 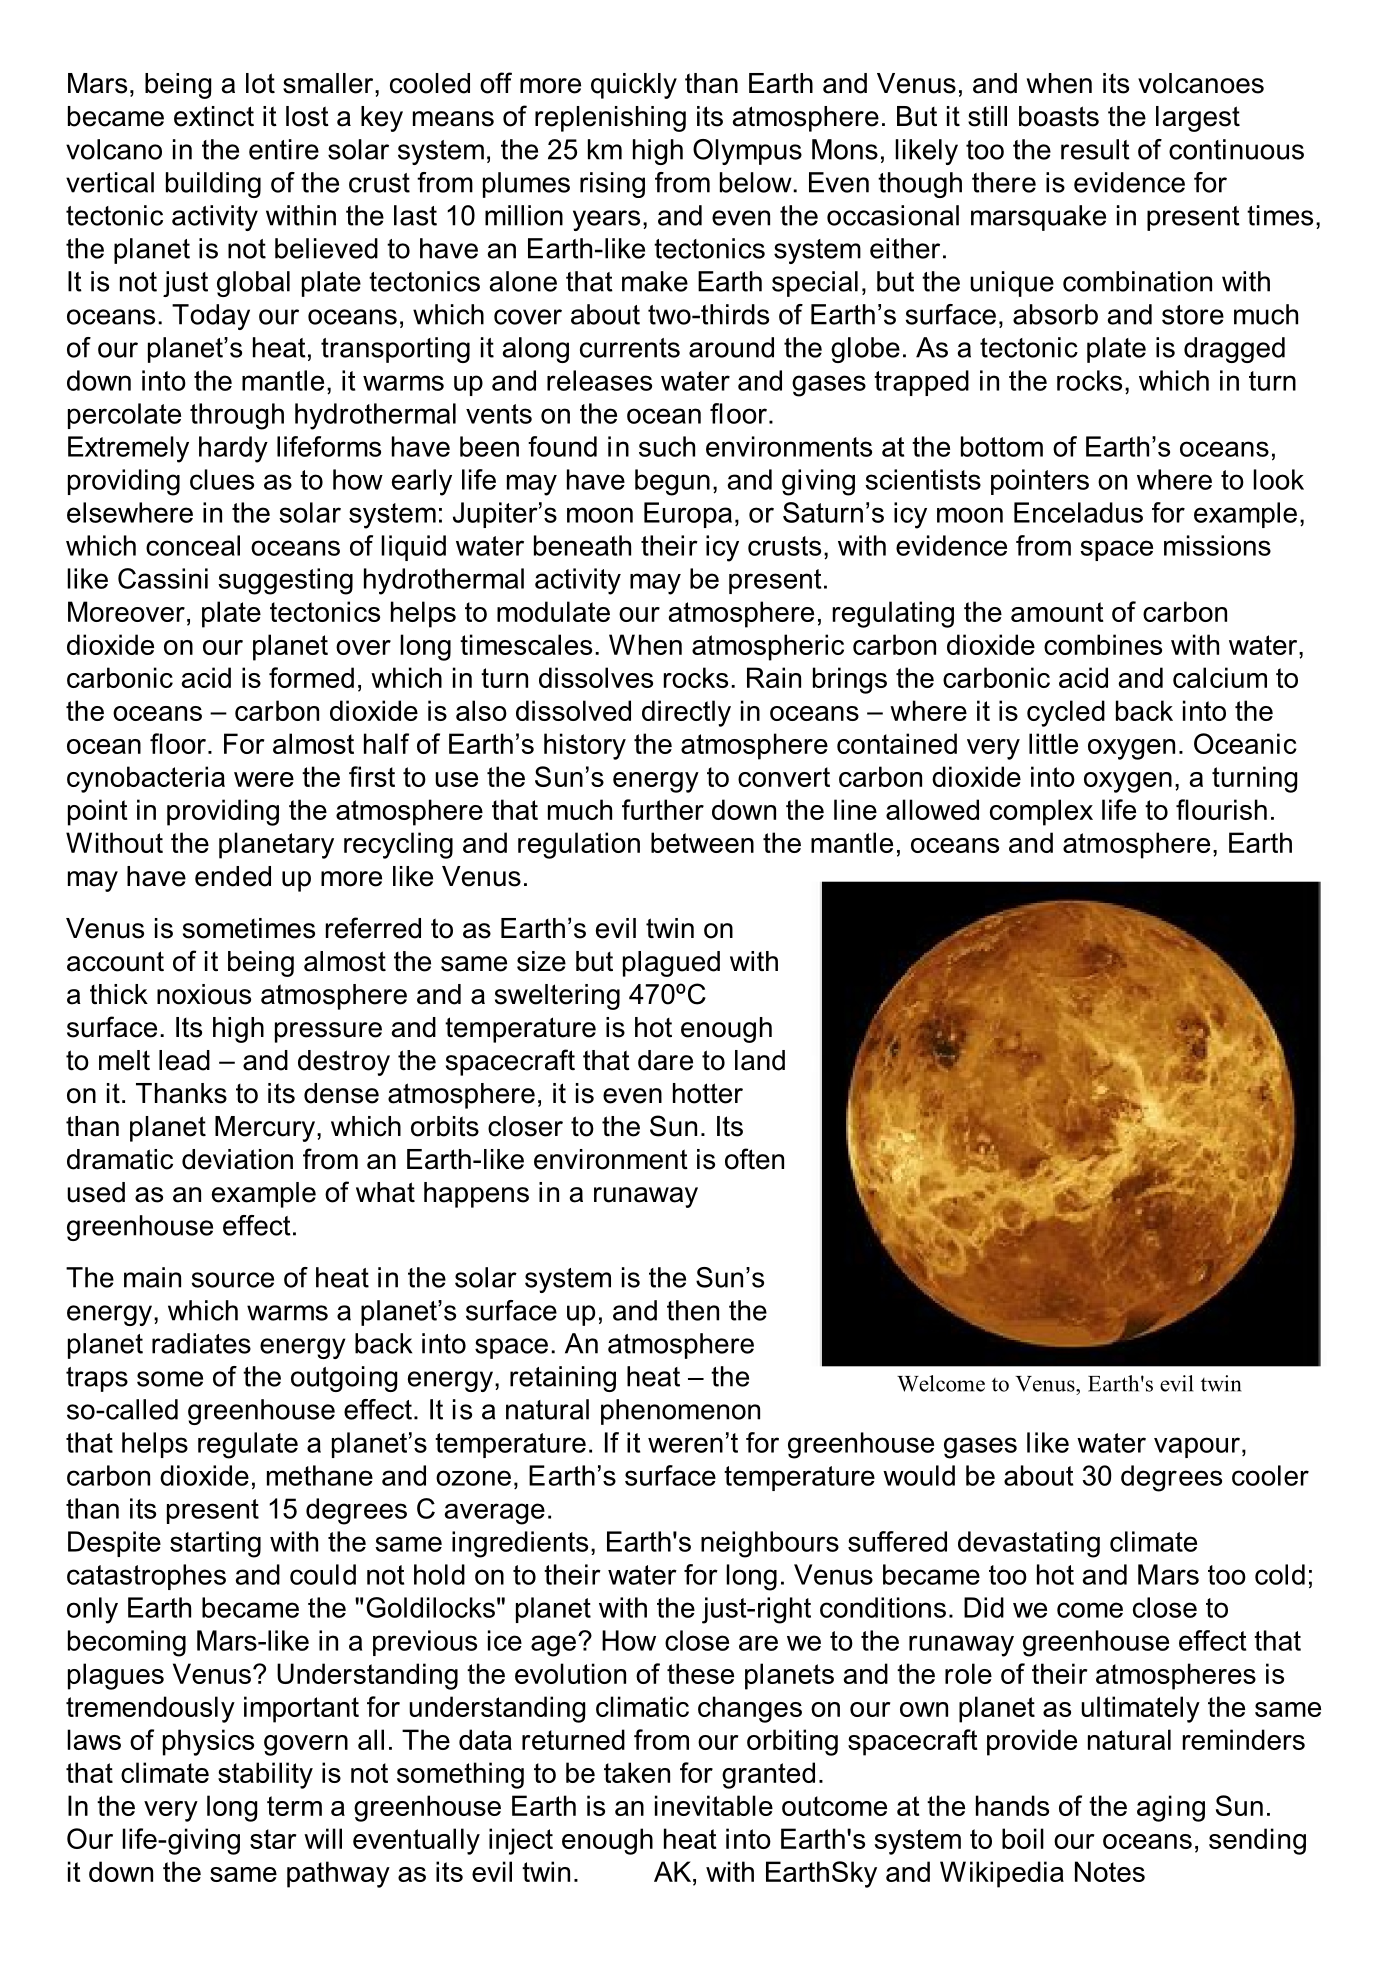 What do you see at coordinates (747, 152) in the screenshot?
I see `Olympus` at bounding box center [747, 152].
